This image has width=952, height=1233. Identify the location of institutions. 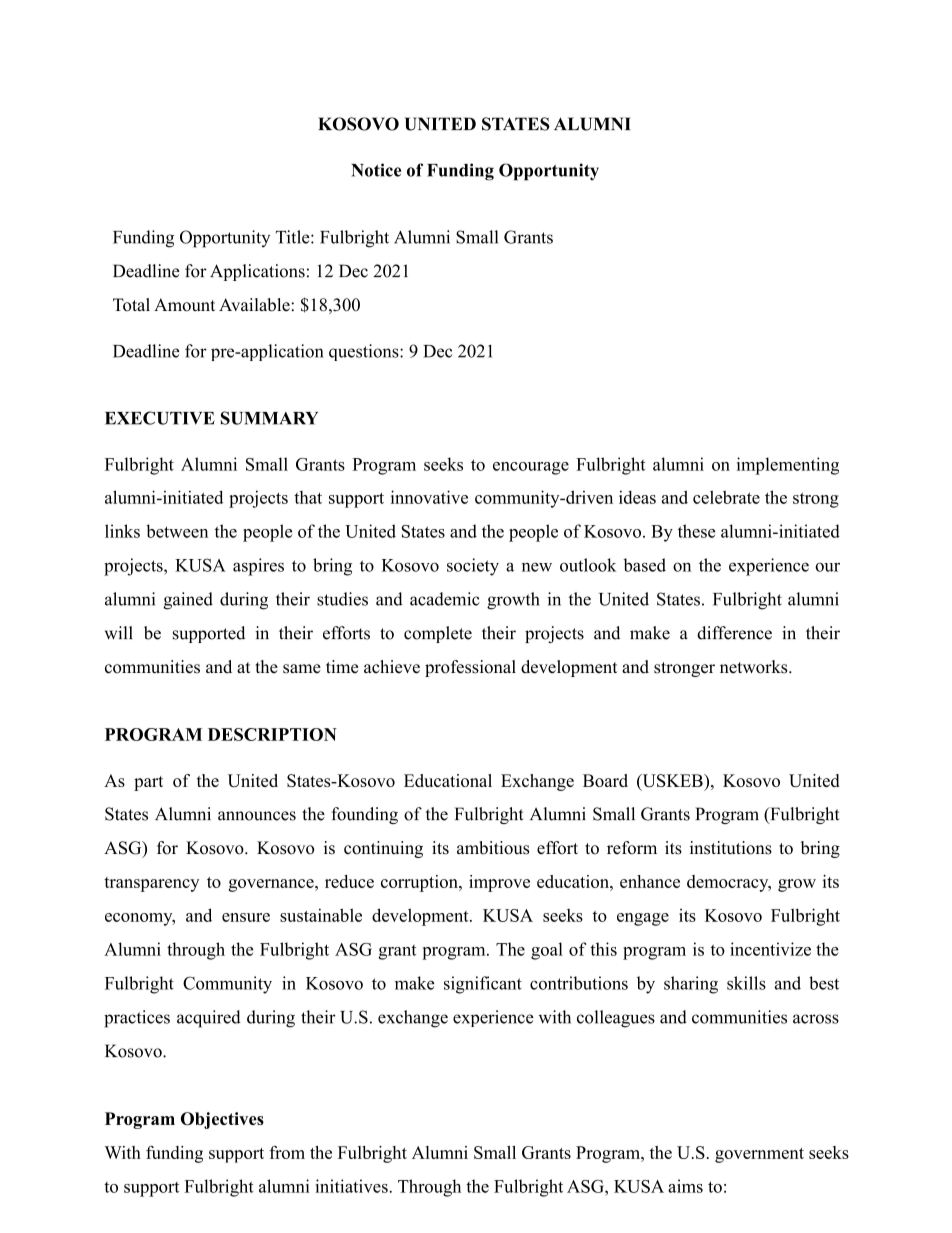
(731, 848).
